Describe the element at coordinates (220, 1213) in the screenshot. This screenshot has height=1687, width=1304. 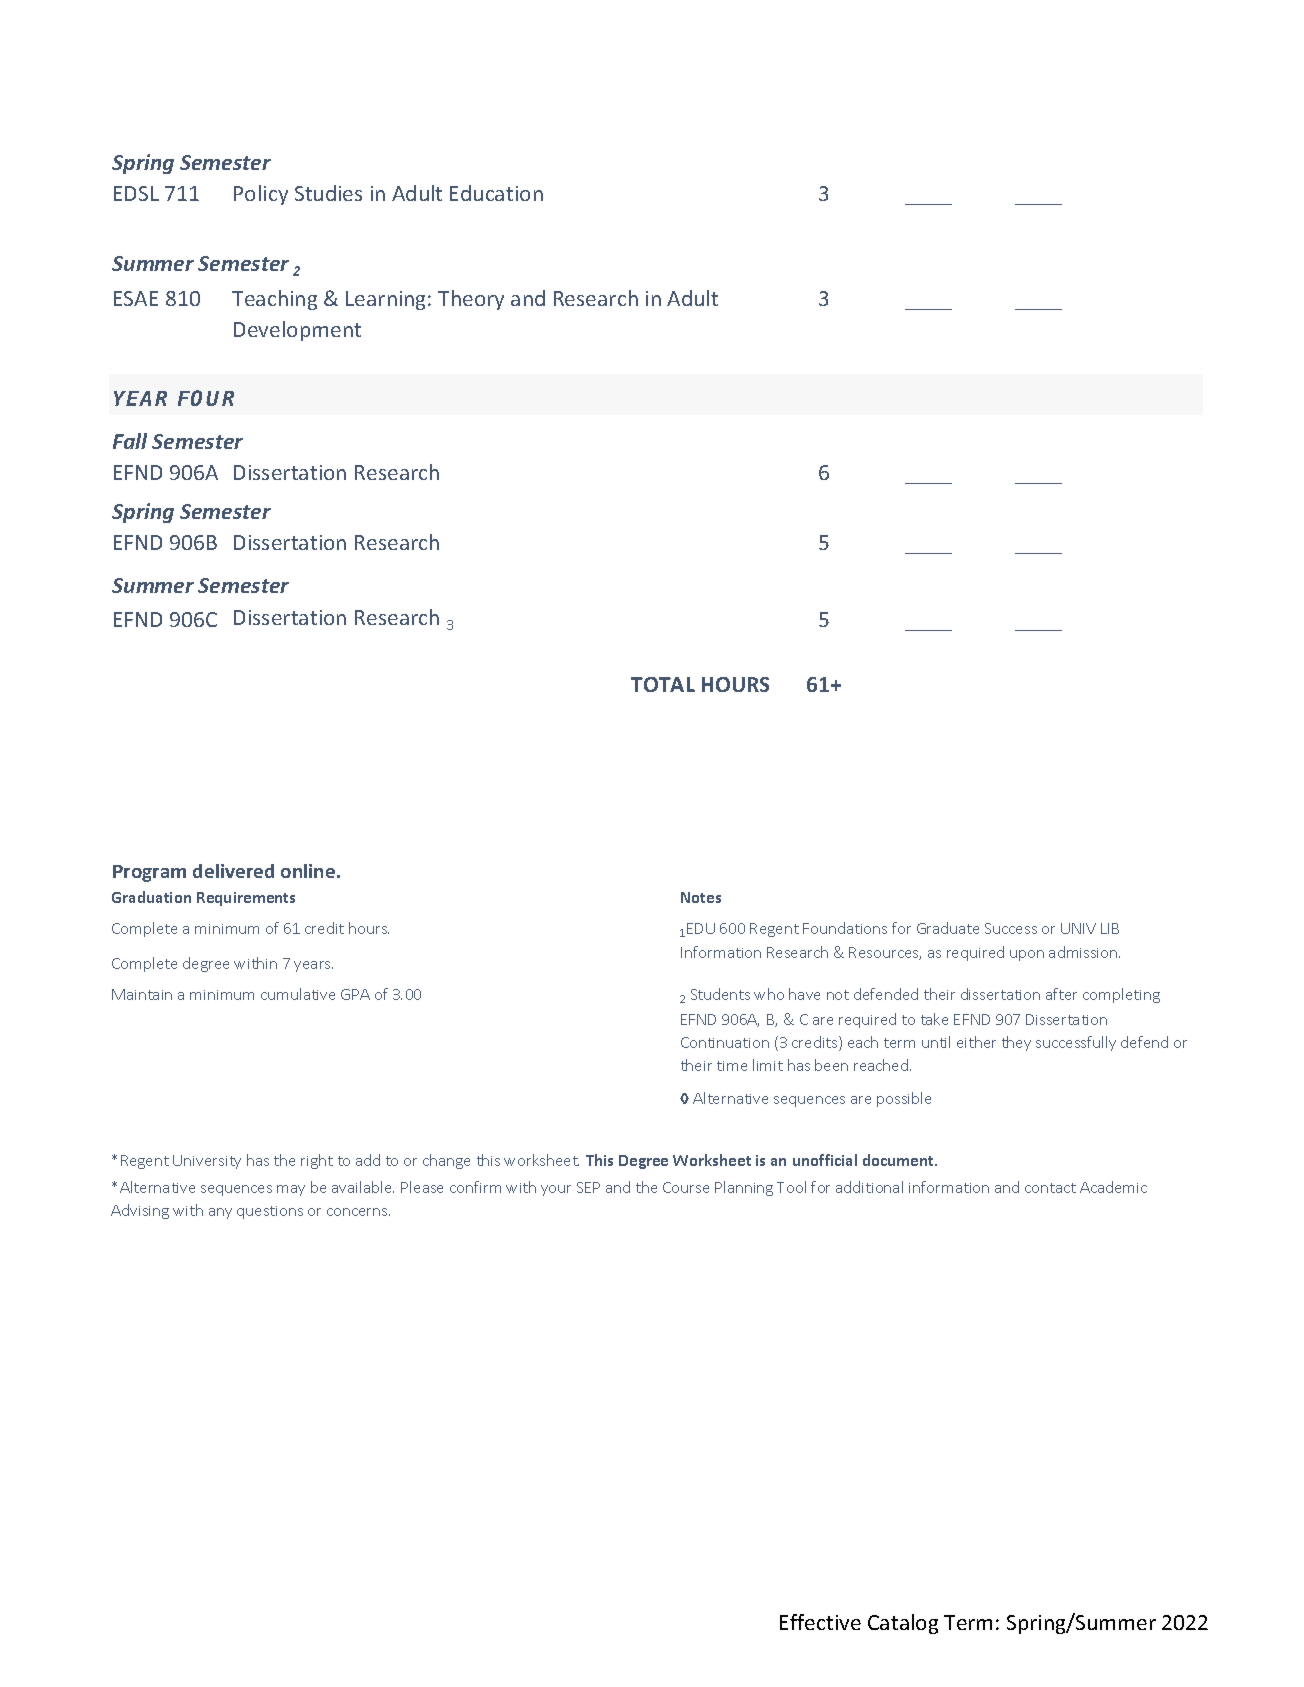
I see `any` at that location.
